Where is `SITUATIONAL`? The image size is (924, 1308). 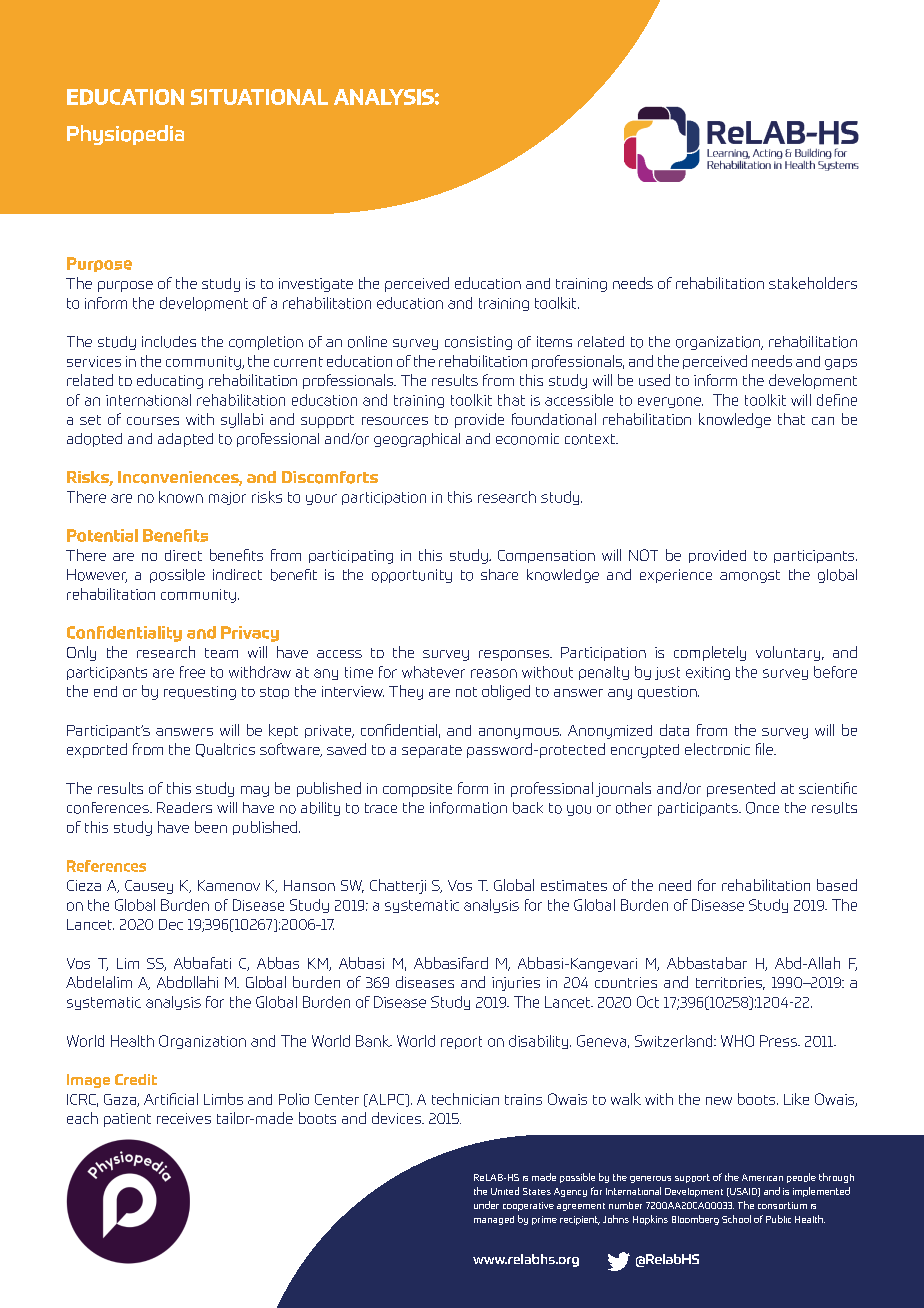
SITUATIONAL is located at coordinates (259, 97).
